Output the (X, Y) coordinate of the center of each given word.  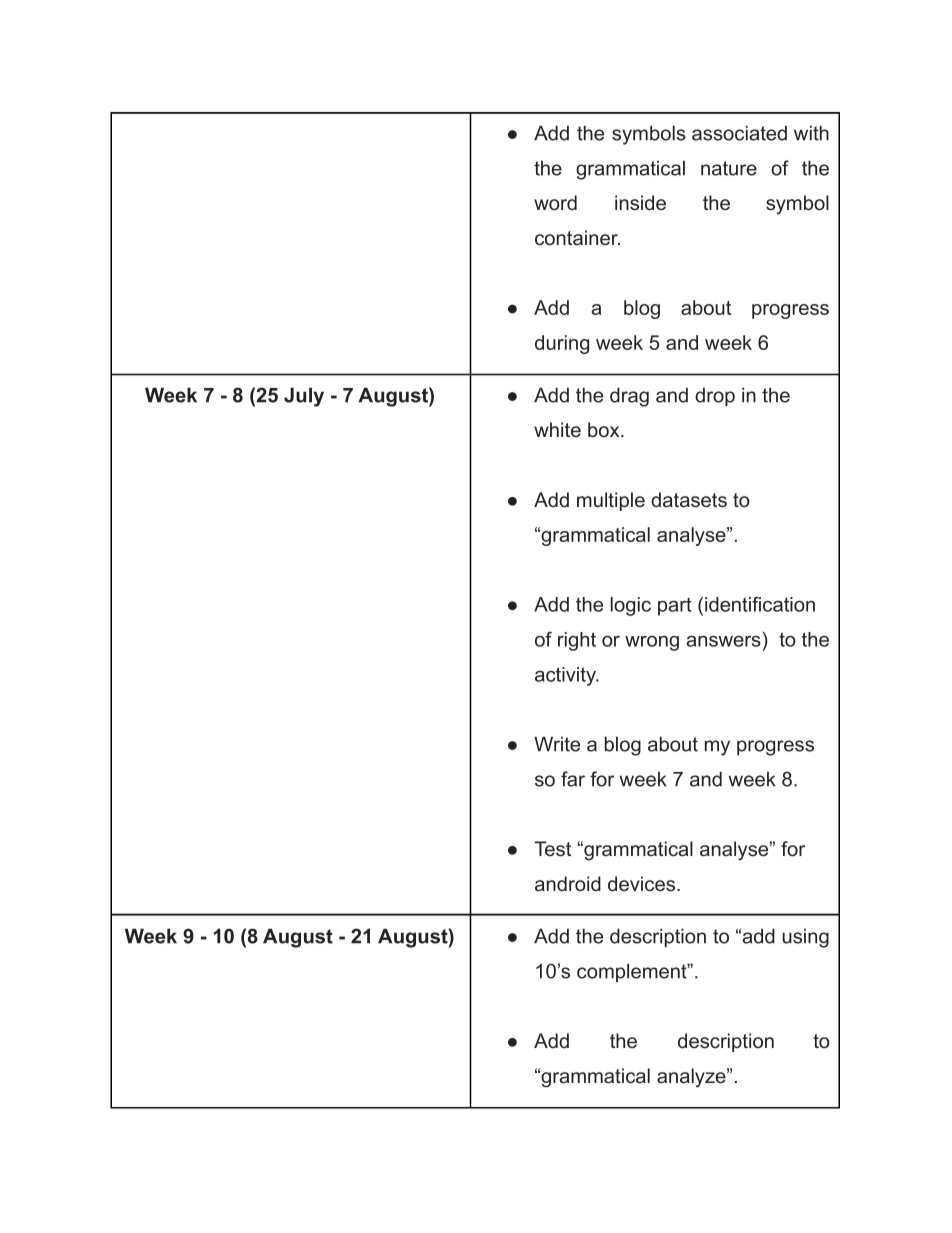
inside (640, 203)
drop (715, 397)
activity (566, 676)
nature (729, 168)
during (562, 344)
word (555, 203)
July (304, 397)
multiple (611, 501)
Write (557, 744)
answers (723, 641)
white (557, 429)
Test (552, 849)
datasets (689, 500)
